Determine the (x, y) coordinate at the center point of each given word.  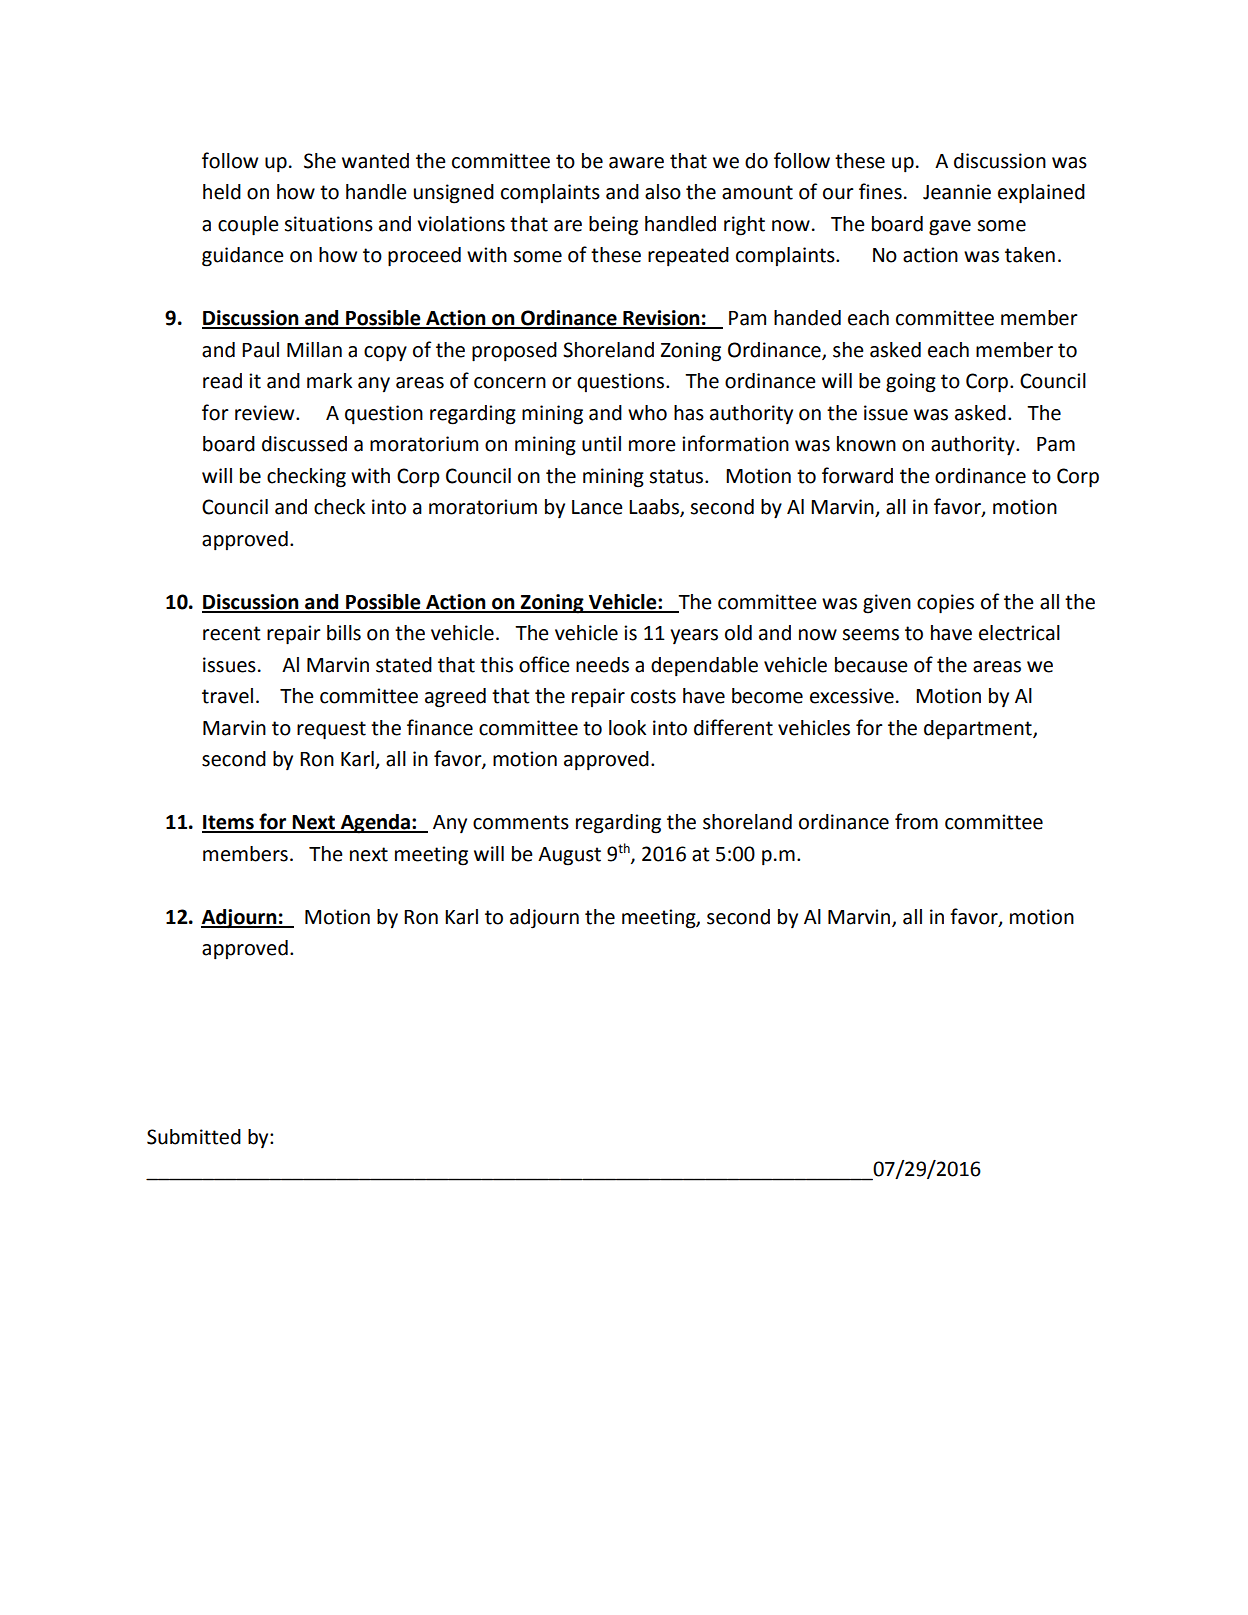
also (663, 192)
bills (344, 633)
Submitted (194, 1137)
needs (602, 665)
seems (870, 635)
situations (328, 224)
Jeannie (957, 192)
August (569, 856)
